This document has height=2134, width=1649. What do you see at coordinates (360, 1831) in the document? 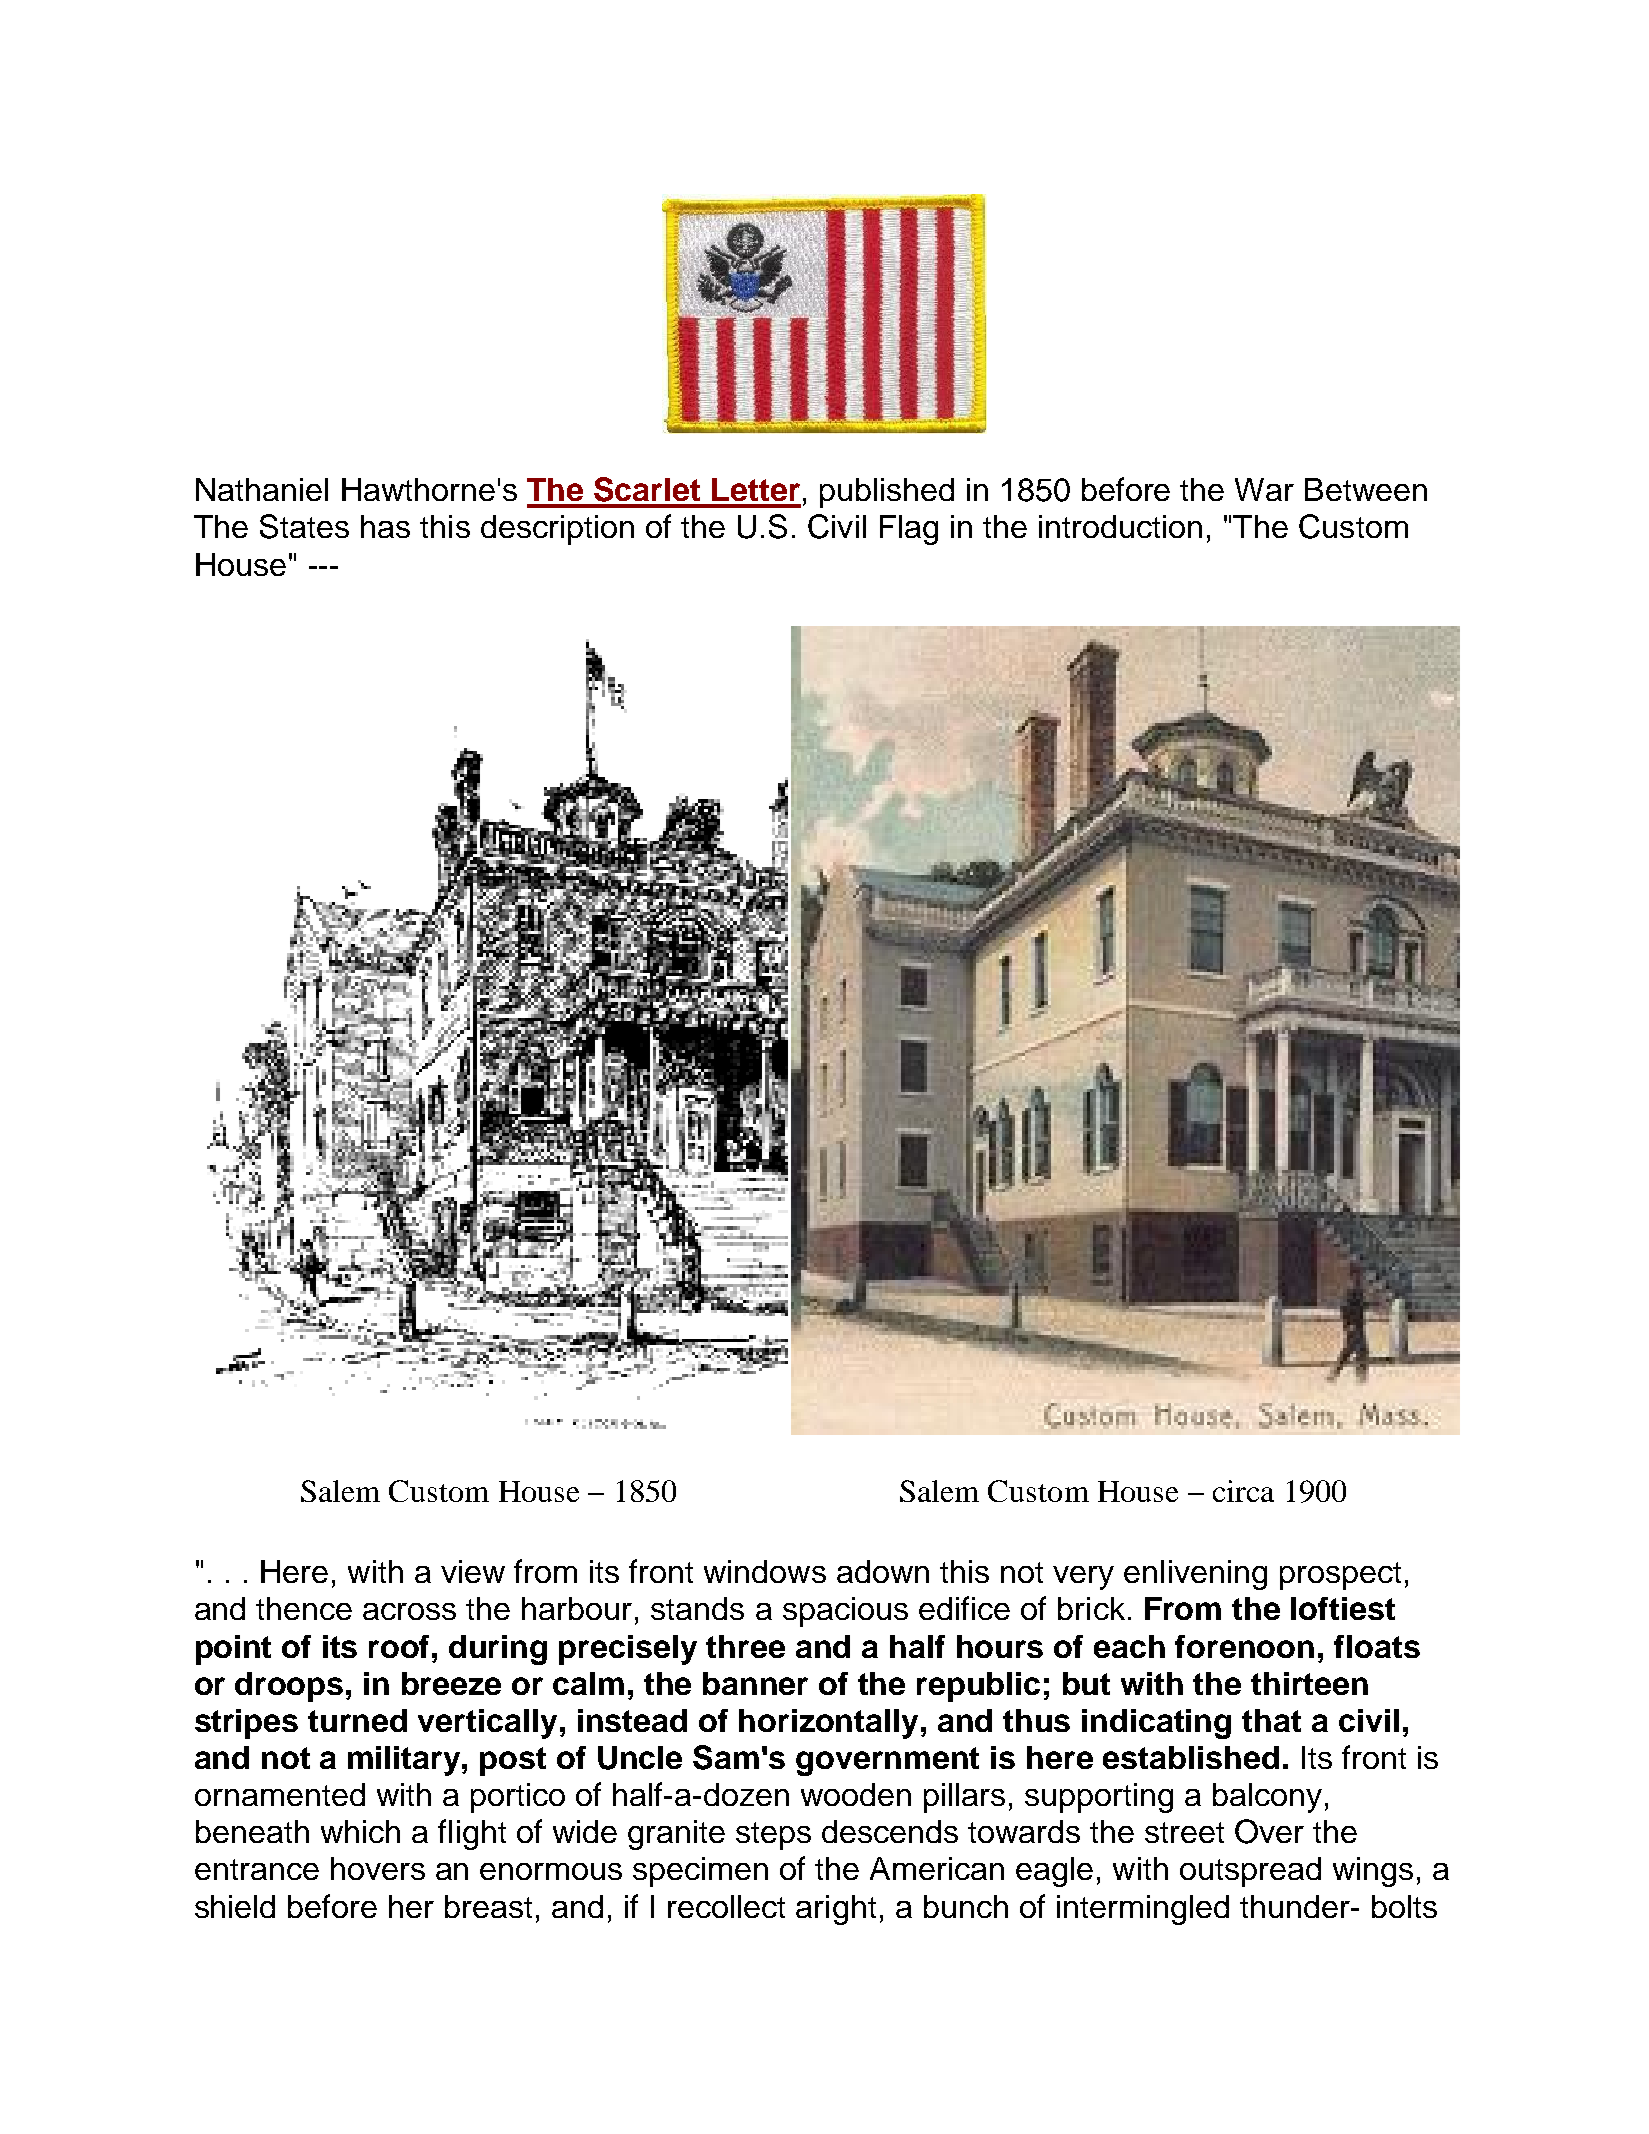
I see `which` at bounding box center [360, 1831].
